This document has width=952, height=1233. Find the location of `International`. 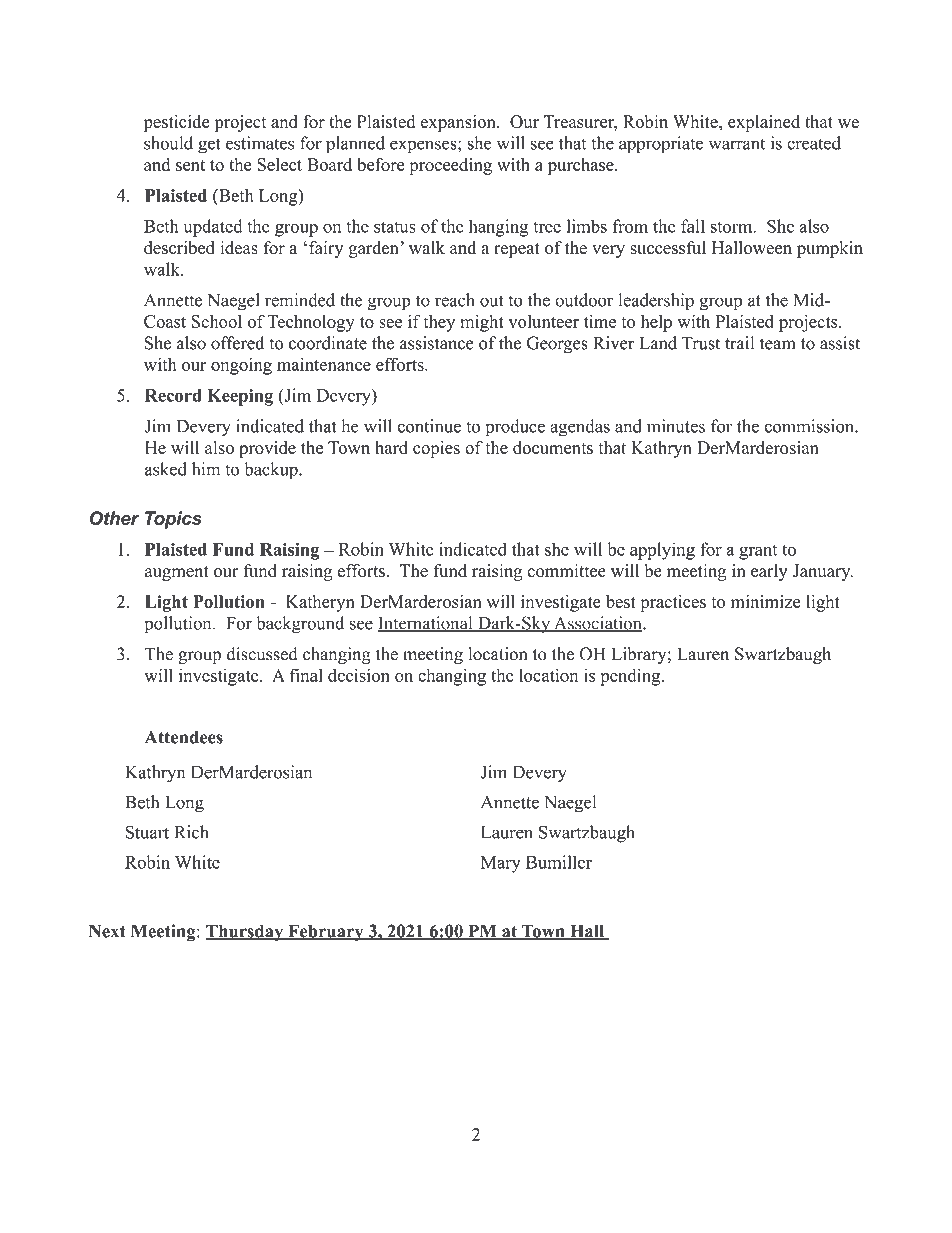

International is located at coordinates (426, 624).
